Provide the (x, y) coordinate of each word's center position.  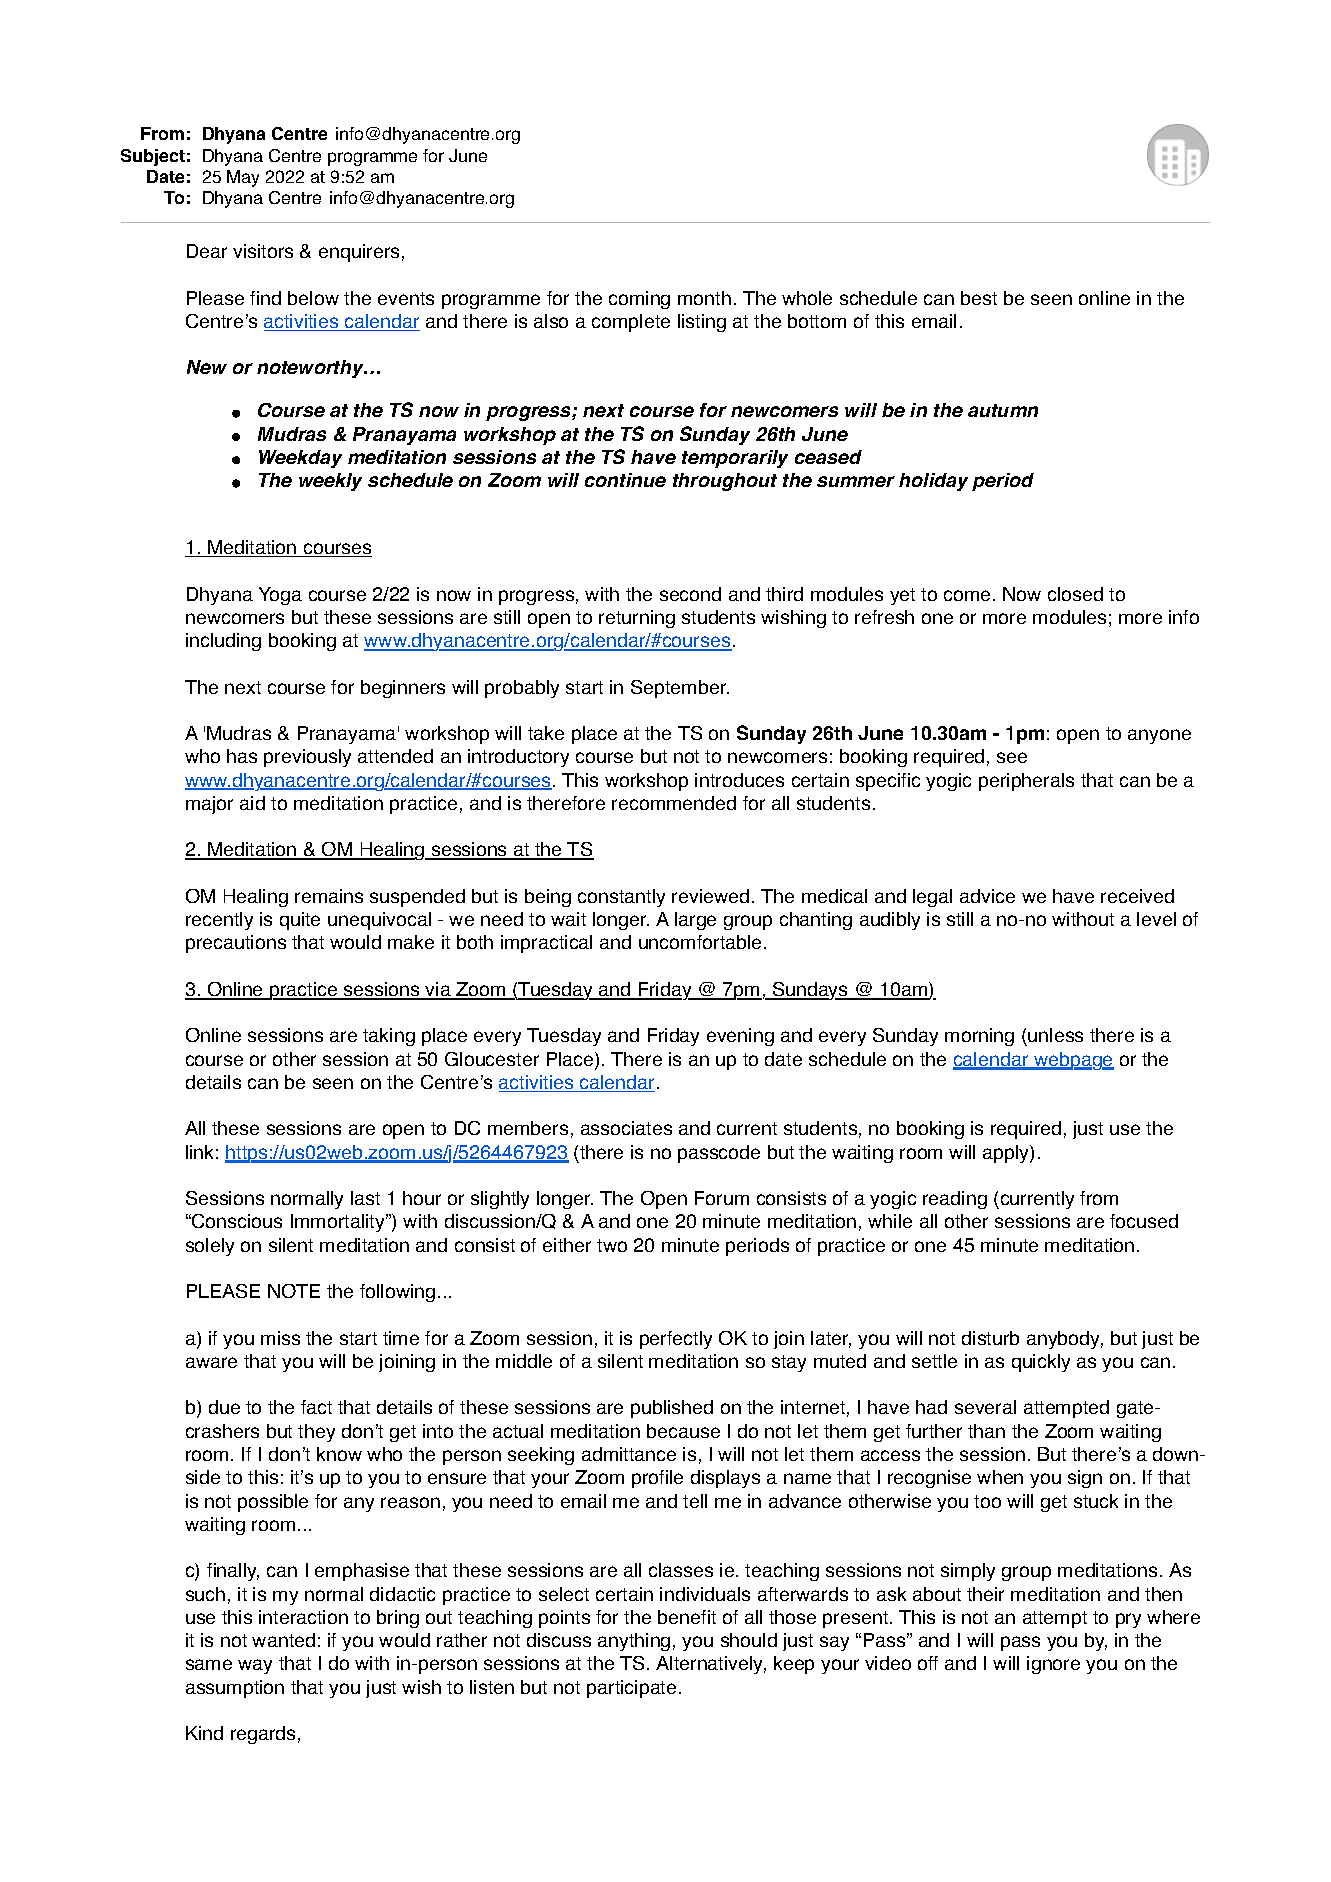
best (979, 298)
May (243, 178)
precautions (236, 944)
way (255, 1666)
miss (280, 1338)
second (690, 594)
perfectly (676, 1340)
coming (639, 300)
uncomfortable (700, 942)
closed (1075, 594)
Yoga (280, 596)
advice (987, 896)
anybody (1065, 1340)
